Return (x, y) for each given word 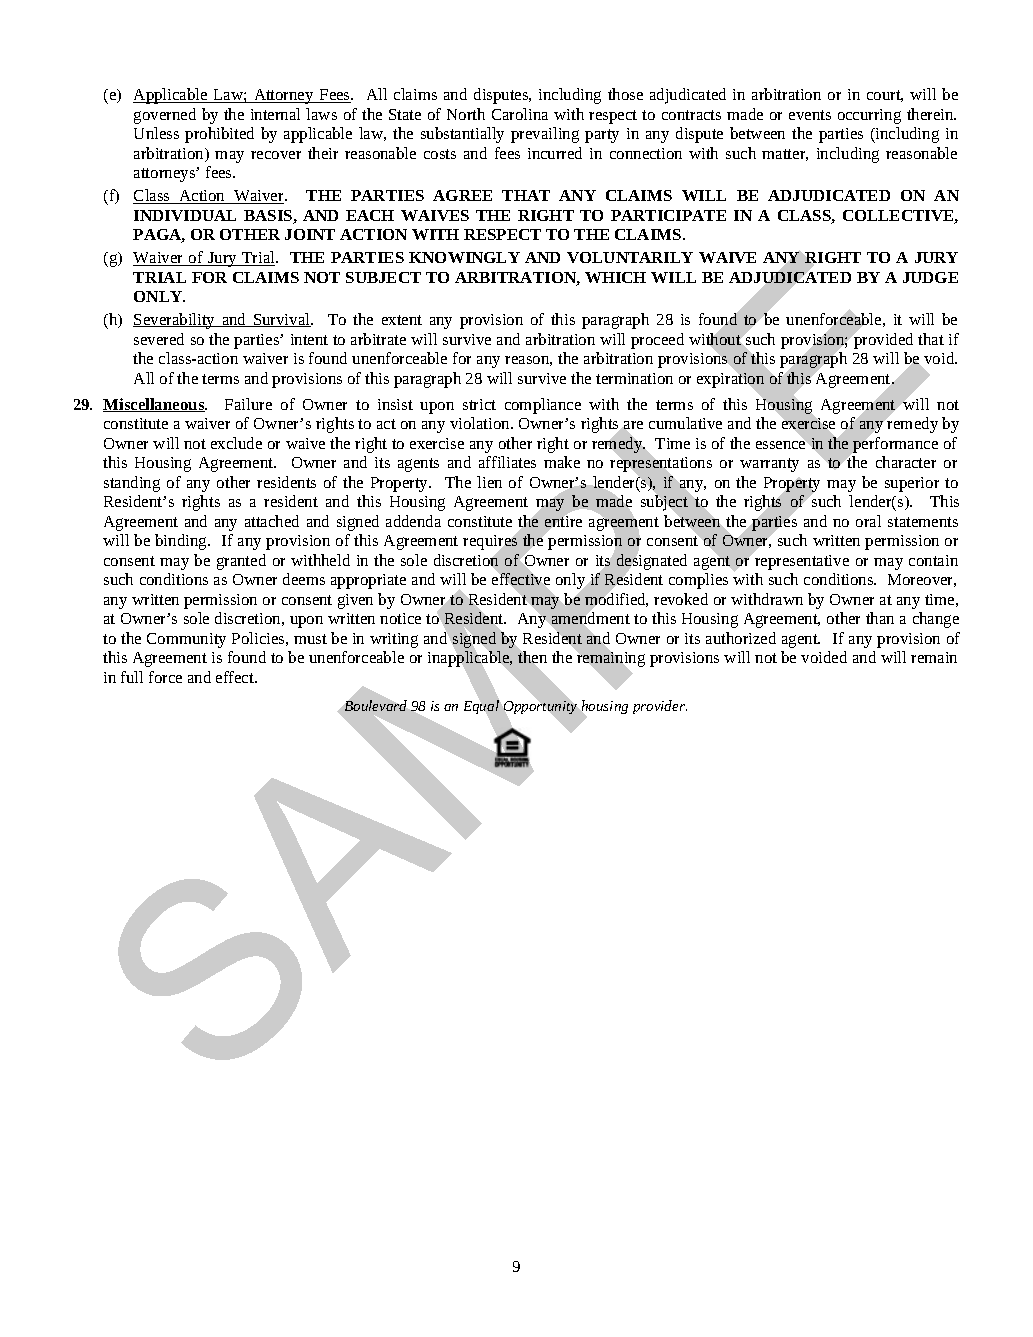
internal (275, 114)
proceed (657, 341)
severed (159, 339)
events (810, 115)
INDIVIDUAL (185, 215)
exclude (236, 443)
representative (802, 562)
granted (241, 562)
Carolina (520, 114)
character (906, 462)
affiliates (507, 462)
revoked (681, 599)
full (132, 677)
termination (634, 378)
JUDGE (930, 277)
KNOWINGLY (464, 257)
